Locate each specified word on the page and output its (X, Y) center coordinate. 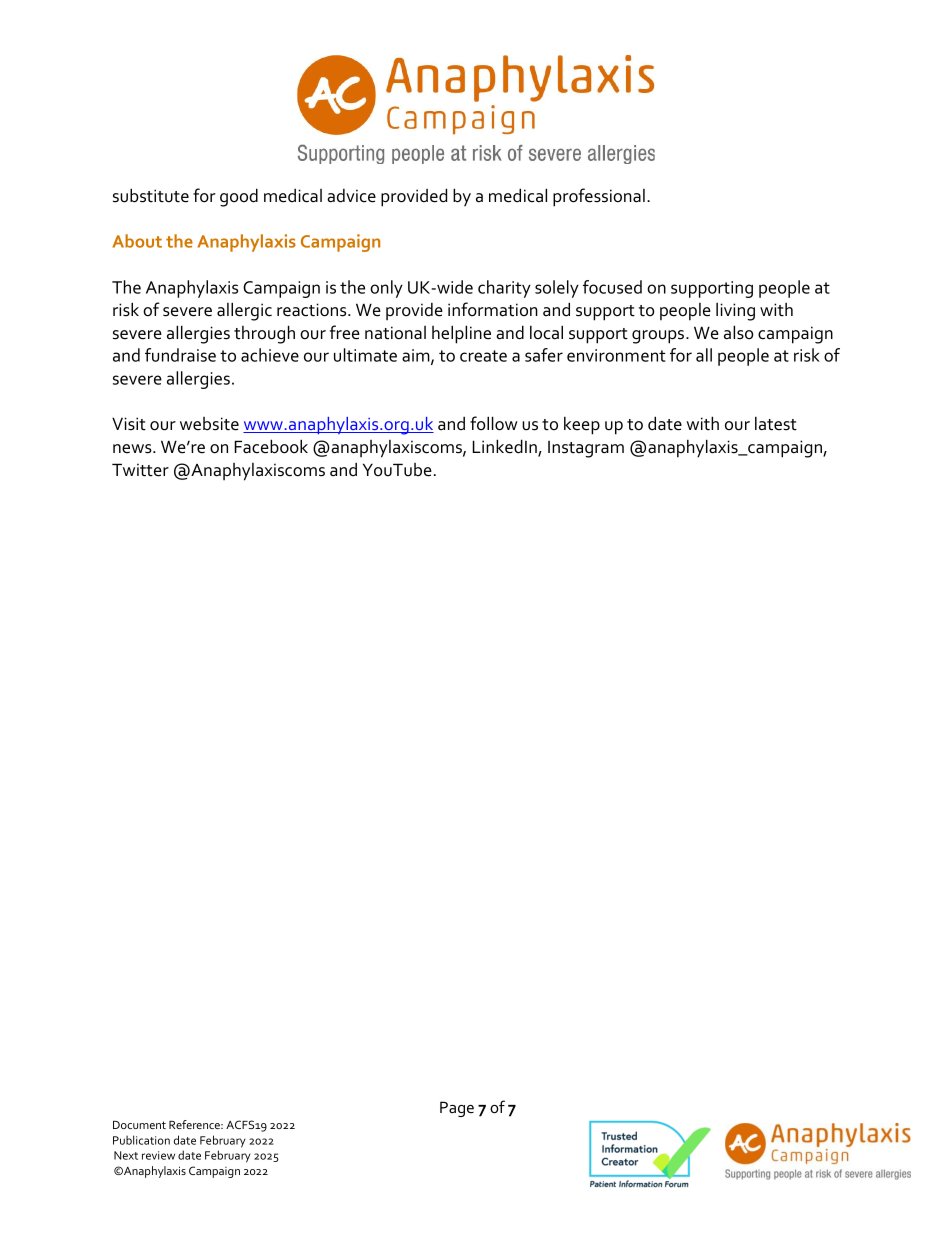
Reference (195, 1124)
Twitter (140, 470)
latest (776, 424)
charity (504, 289)
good (239, 197)
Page (457, 1109)
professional (599, 197)
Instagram (586, 449)
